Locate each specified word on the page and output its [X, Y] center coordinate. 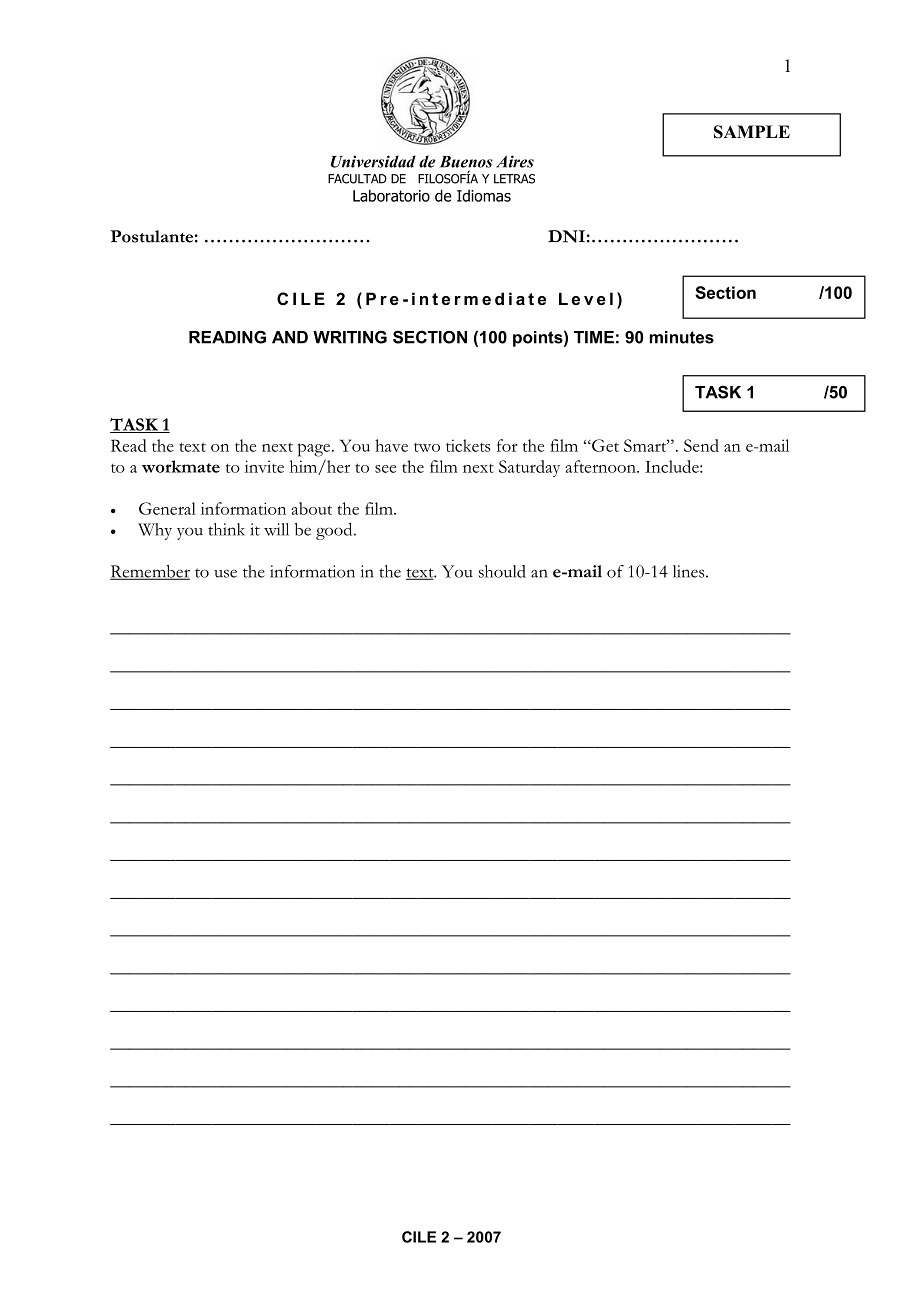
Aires [515, 161]
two [427, 447]
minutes [681, 337]
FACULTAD [357, 179]
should [502, 571]
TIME [594, 337]
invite [264, 466]
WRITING [350, 337]
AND [290, 337]
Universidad [373, 161]
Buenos [466, 162]
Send [701, 445]
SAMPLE [752, 132]
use [225, 573]
